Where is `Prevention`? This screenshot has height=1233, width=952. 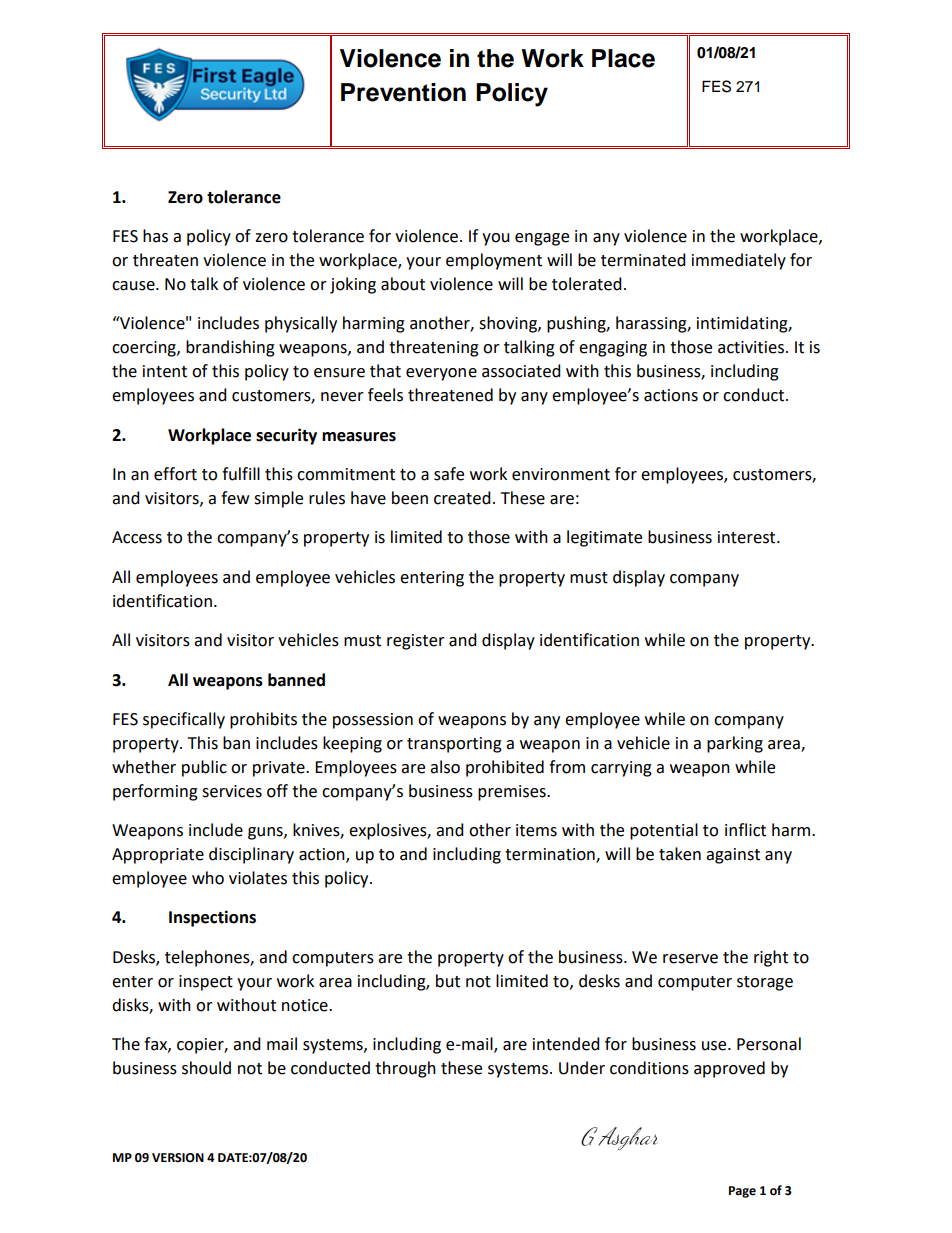 Prevention is located at coordinates (403, 92).
